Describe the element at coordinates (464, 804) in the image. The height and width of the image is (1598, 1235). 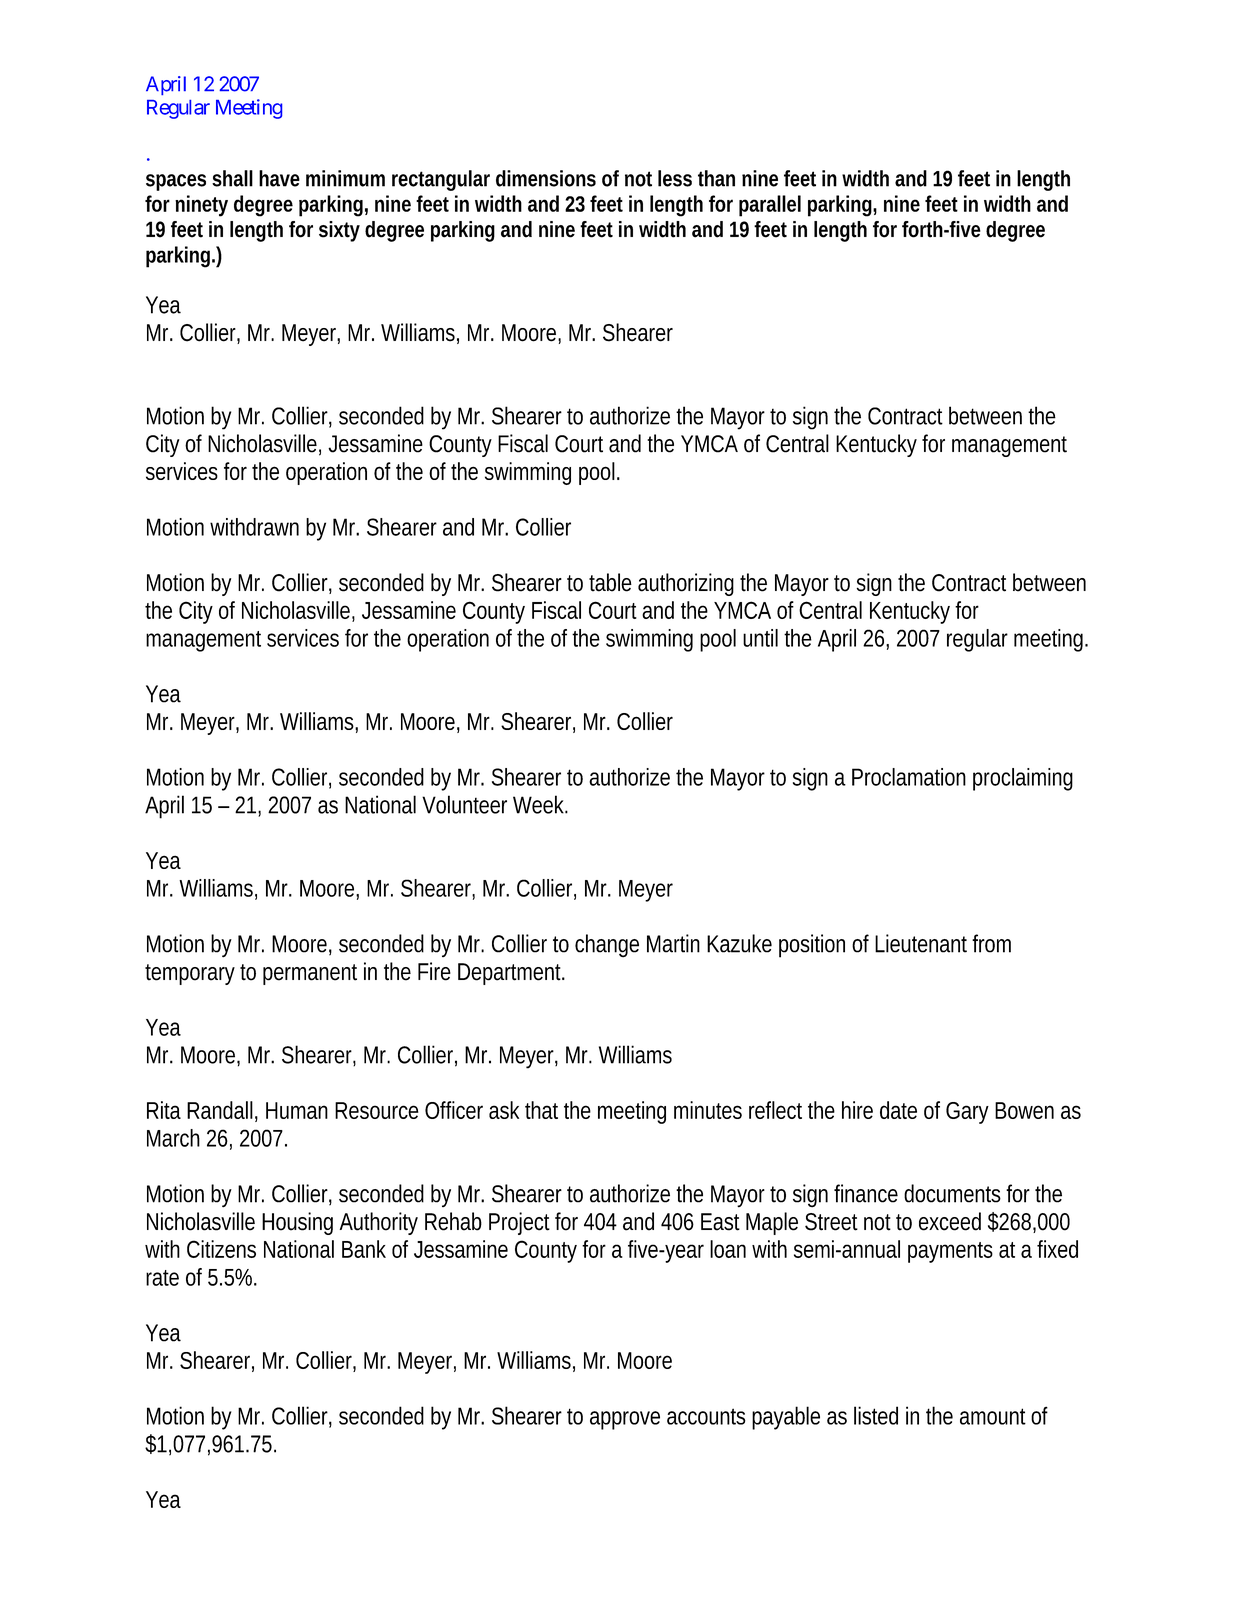
I see `Volunteer` at that location.
